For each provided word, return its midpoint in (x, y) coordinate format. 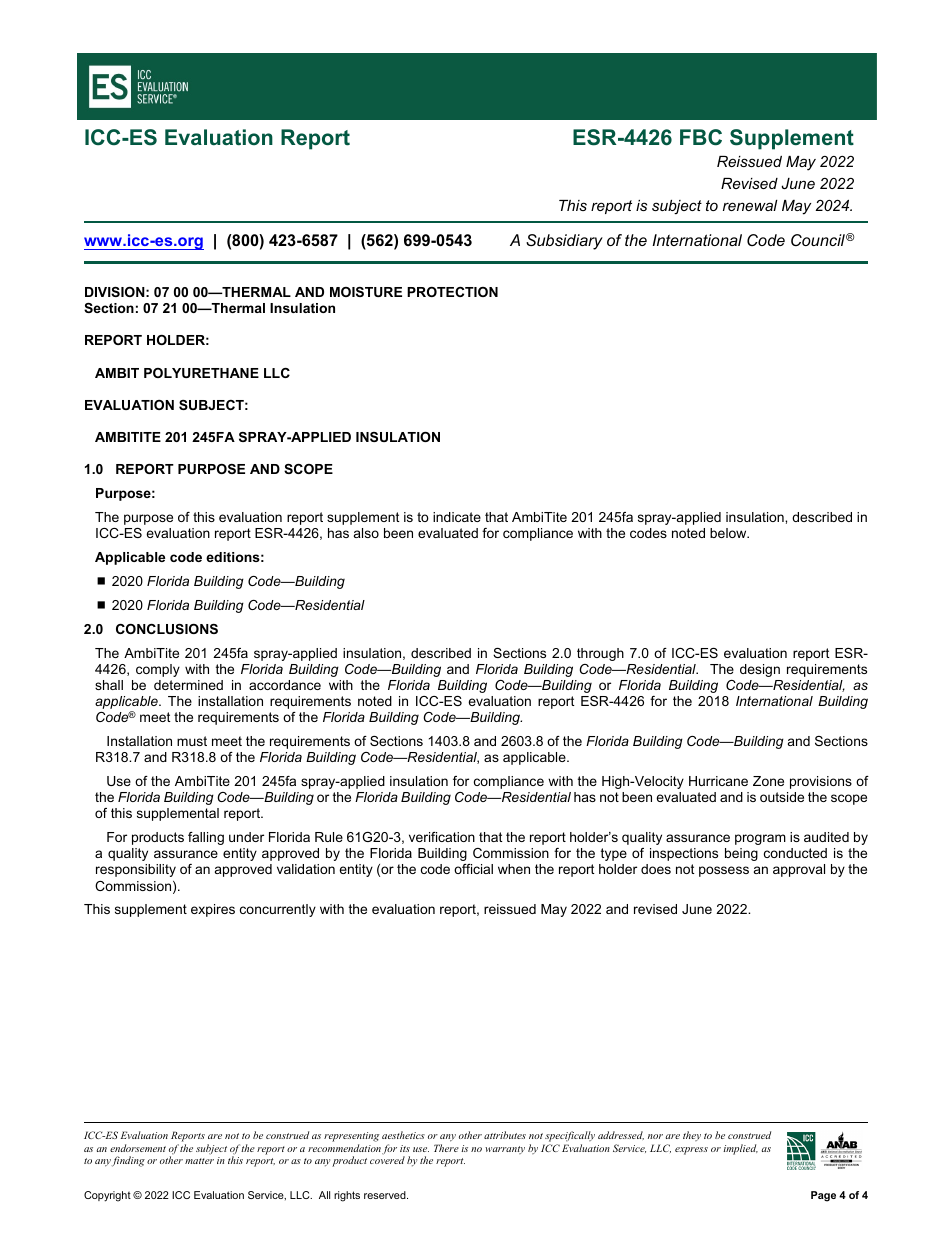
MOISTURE (366, 292)
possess (724, 871)
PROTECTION (452, 292)
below (729, 533)
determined (188, 685)
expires (213, 910)
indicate (457, 517)
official (473, 869)
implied (740, 1149)
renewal (750, 205)
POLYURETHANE (201, 373)
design (760, 670)
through (600, 654)
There (446, 1148)
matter (199, 1161)
